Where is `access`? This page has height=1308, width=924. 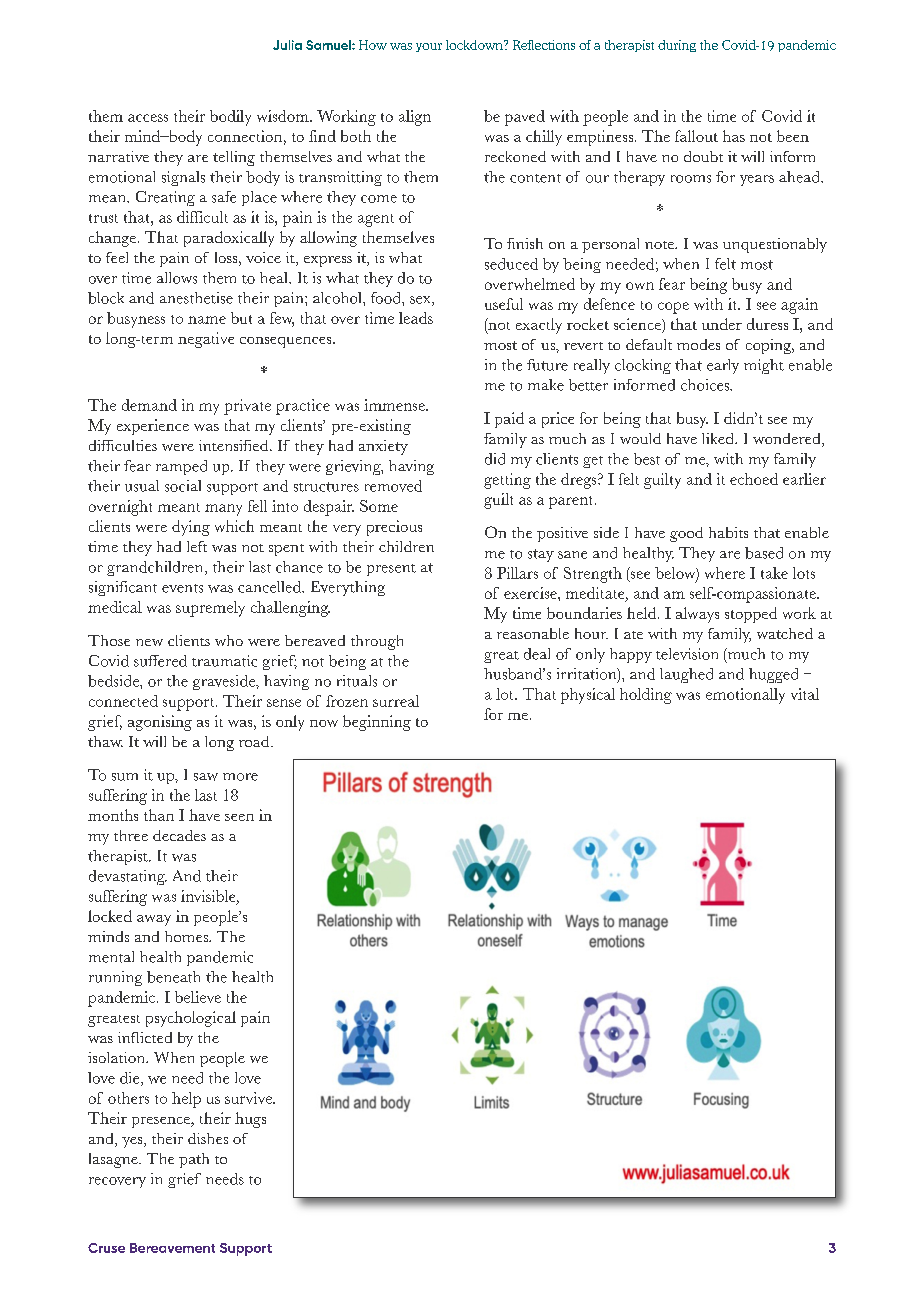 access is located at coordinates (148, 118).
